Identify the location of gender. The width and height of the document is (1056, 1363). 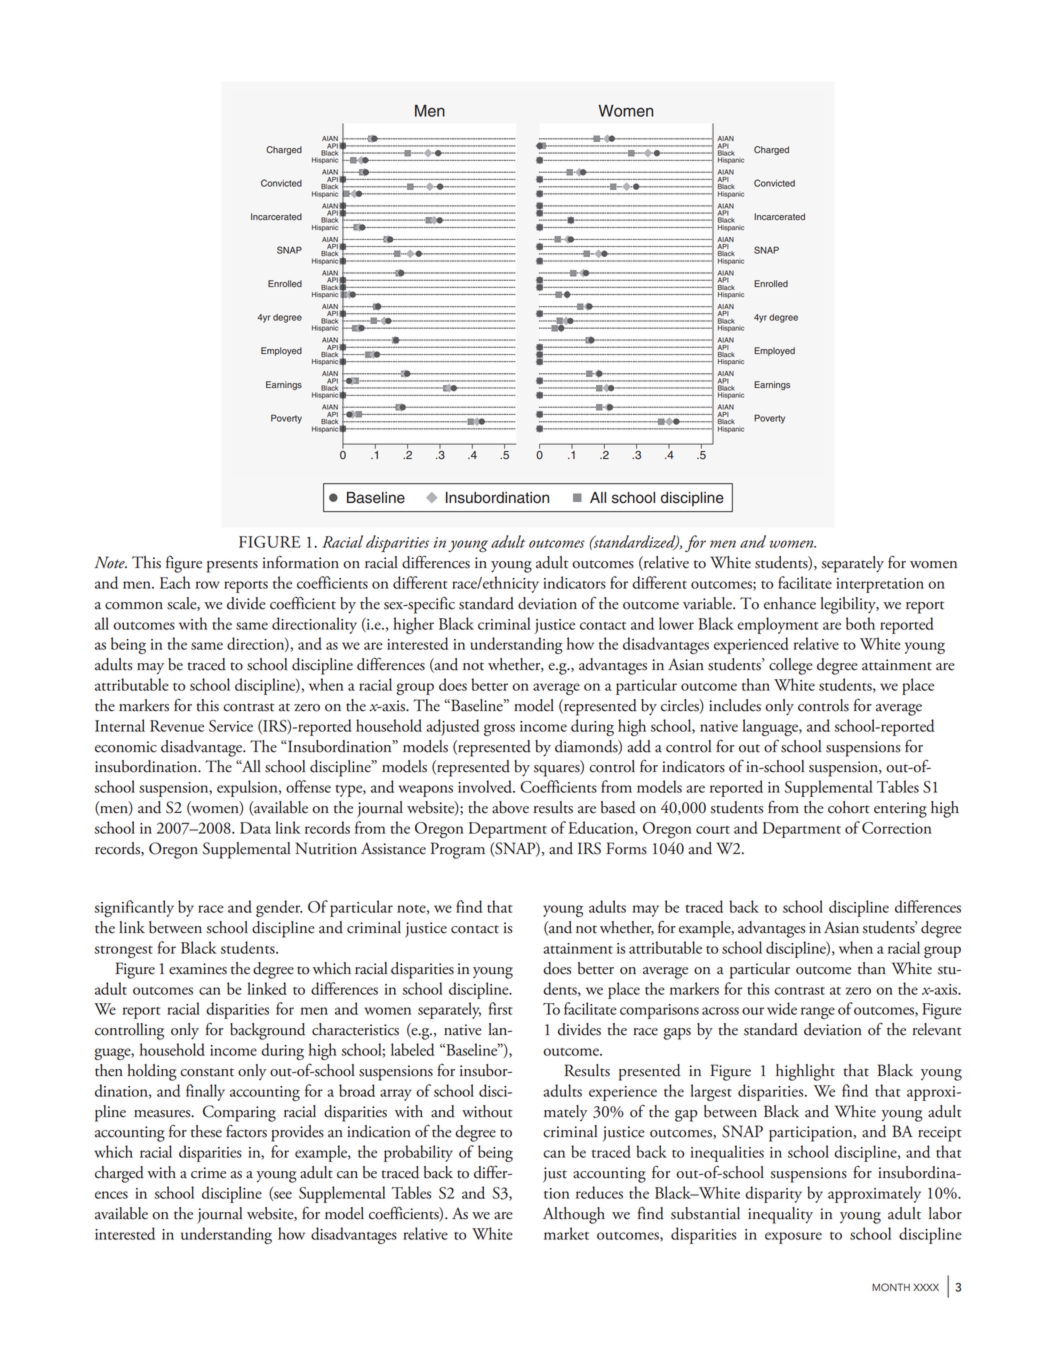
(279, 908).
